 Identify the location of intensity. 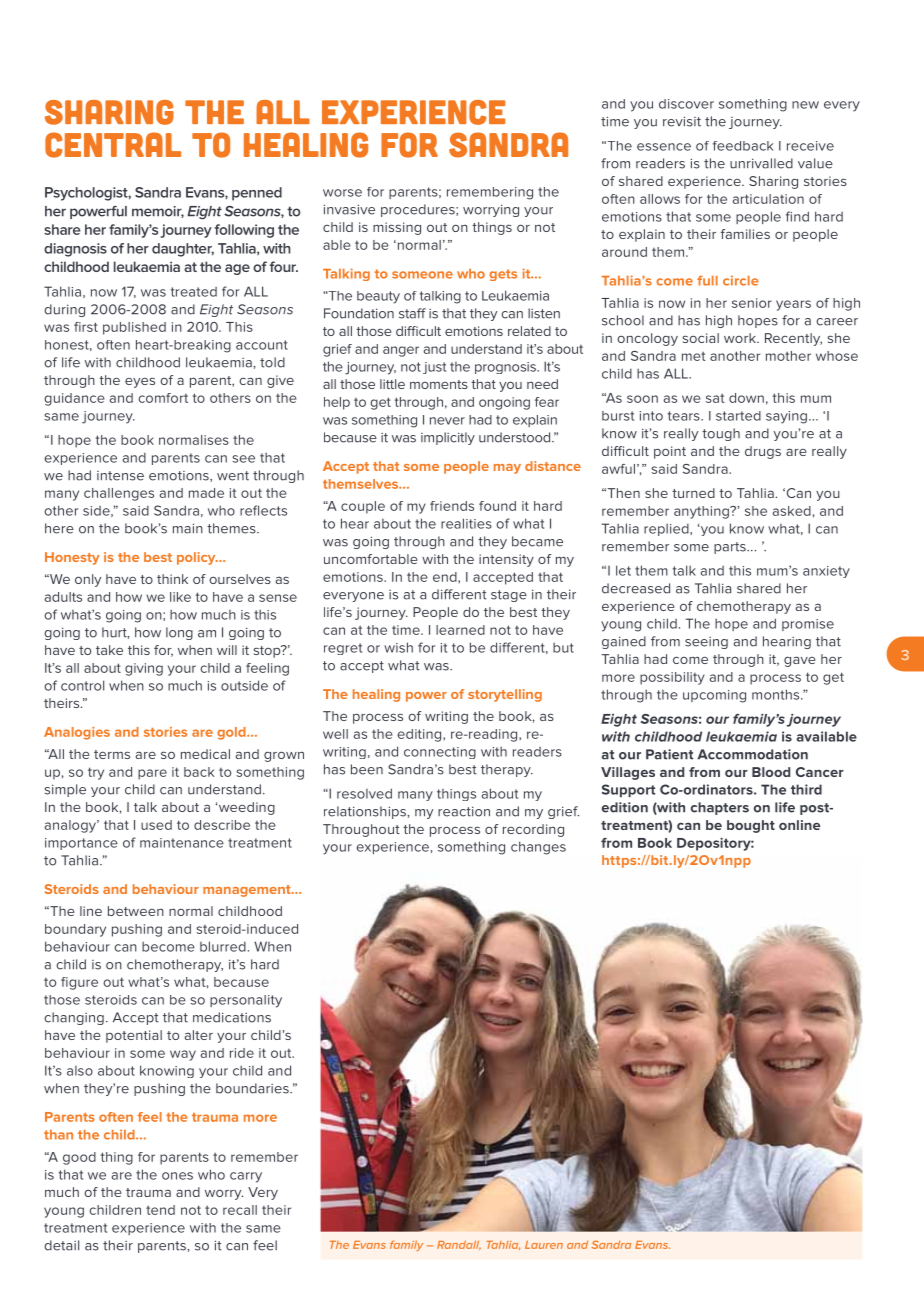
(506, 560).
